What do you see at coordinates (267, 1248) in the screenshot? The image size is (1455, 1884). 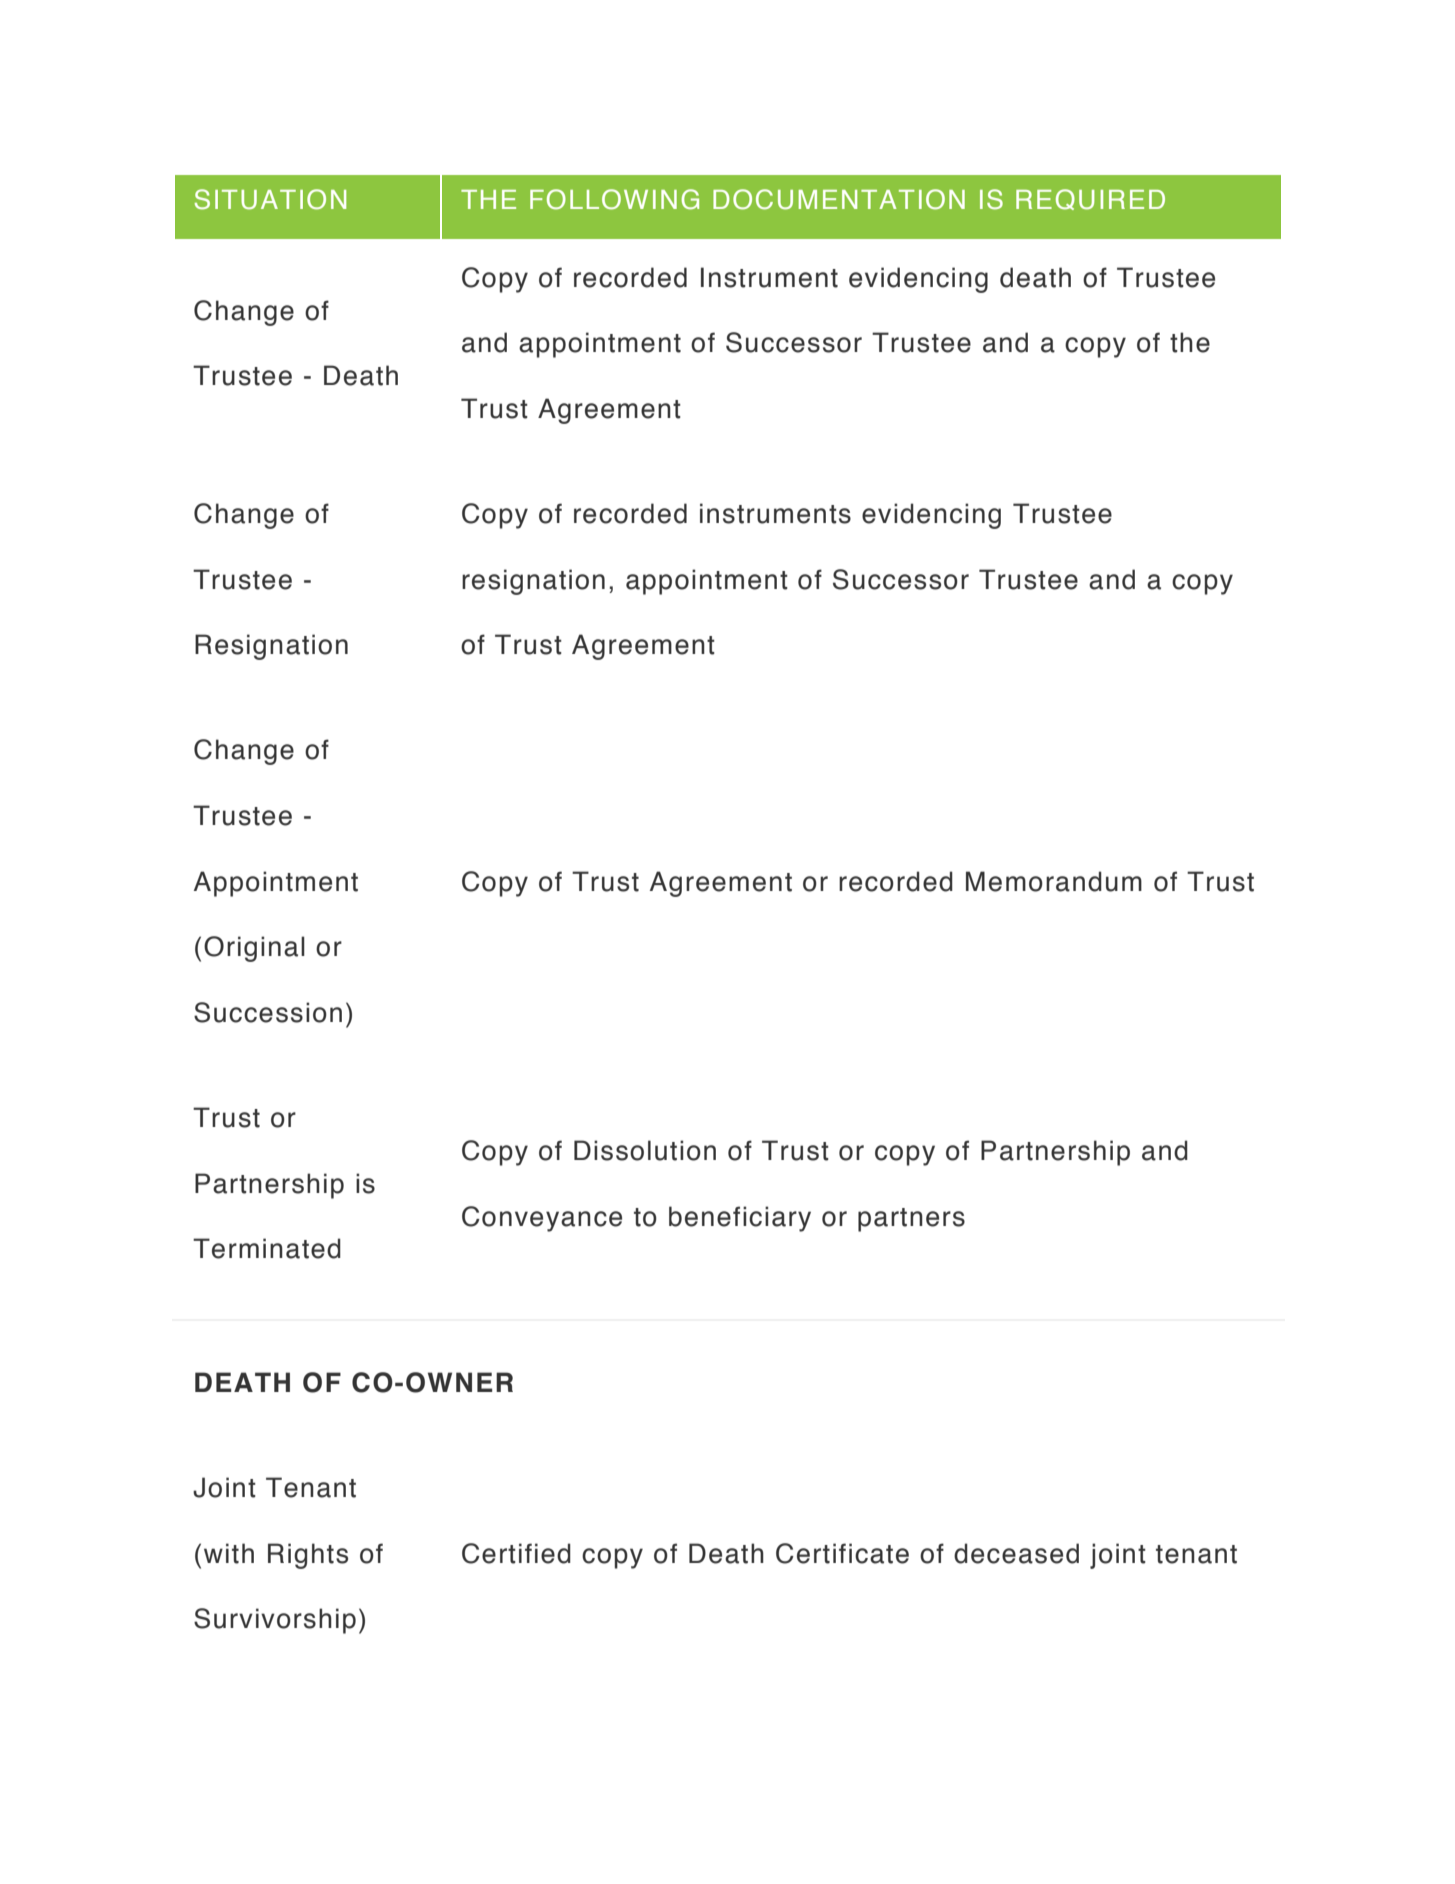 I see `Terminated` at bounding box center [267, 1248].
